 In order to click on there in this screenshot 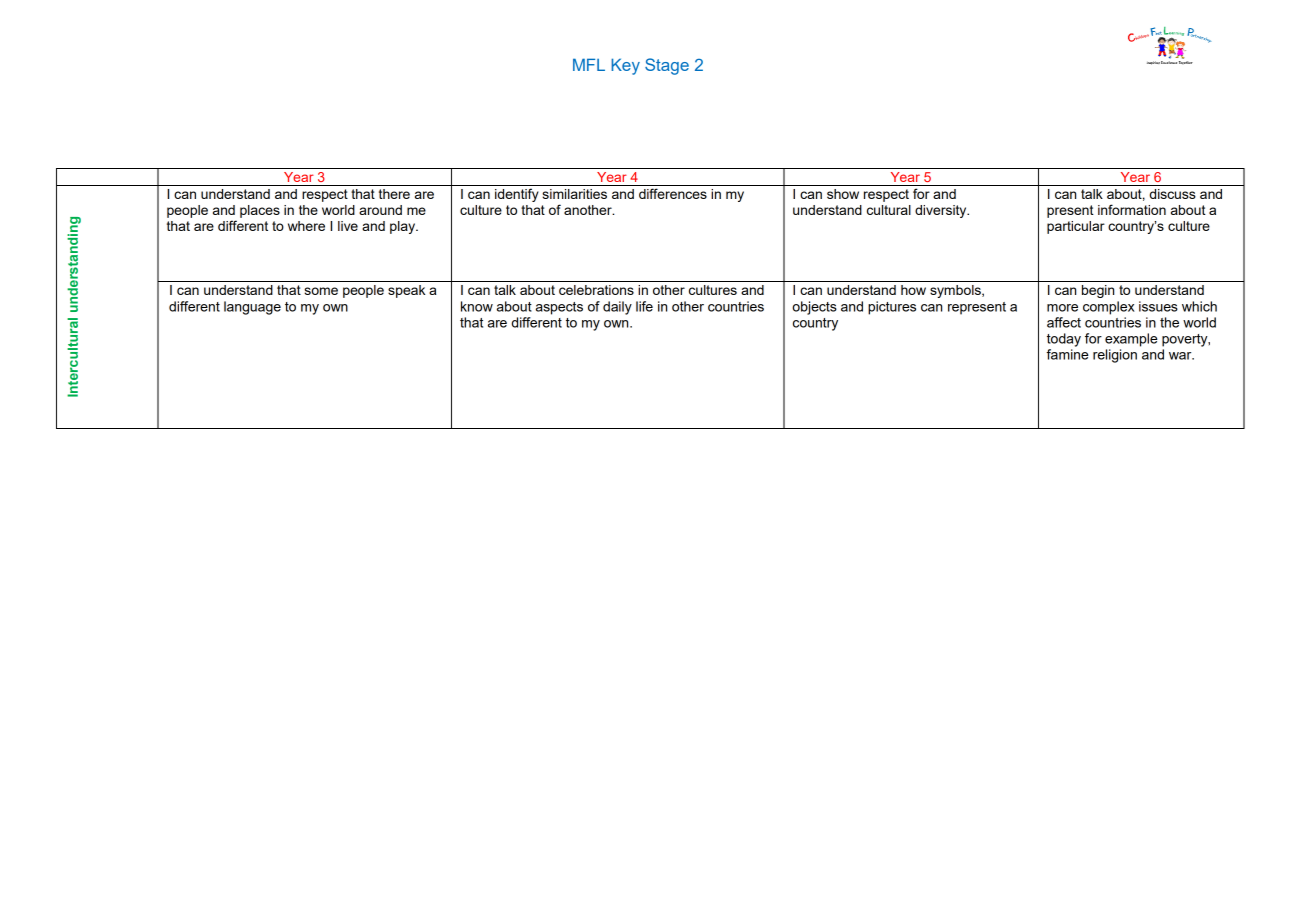, I will do `click(394, 194)`.
